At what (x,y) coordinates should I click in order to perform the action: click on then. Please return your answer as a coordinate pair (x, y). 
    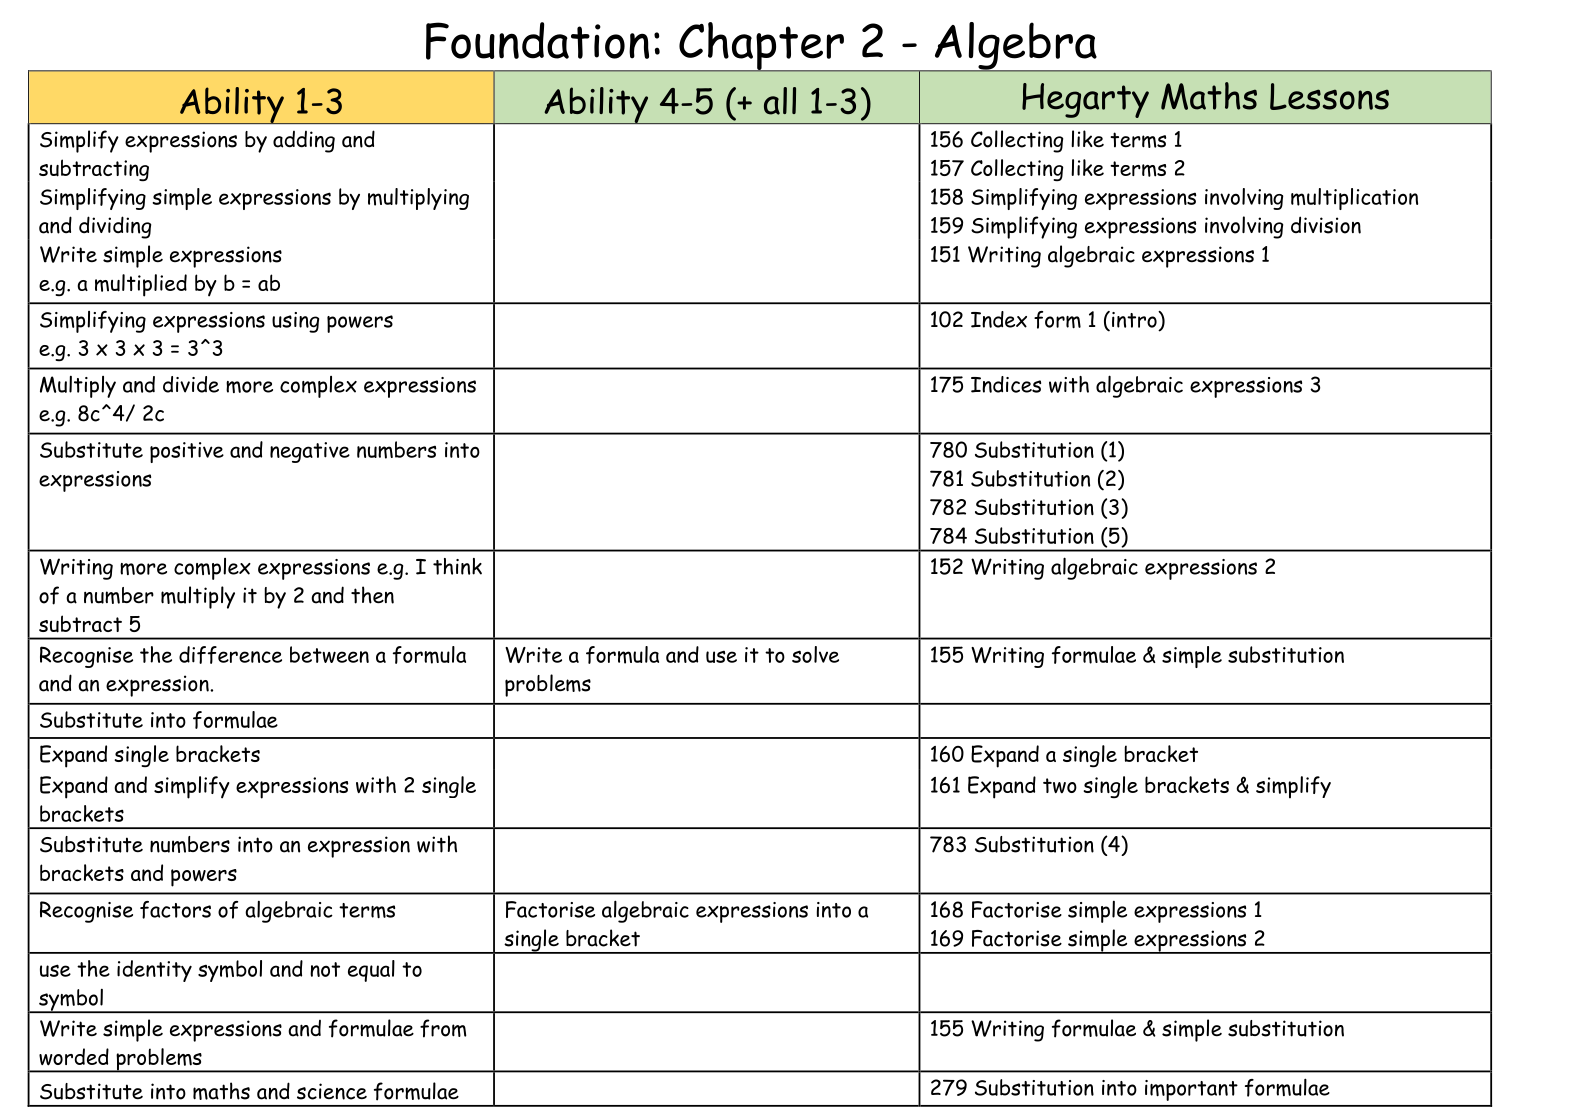
    Looking at the image, I should click on (372, 595).
